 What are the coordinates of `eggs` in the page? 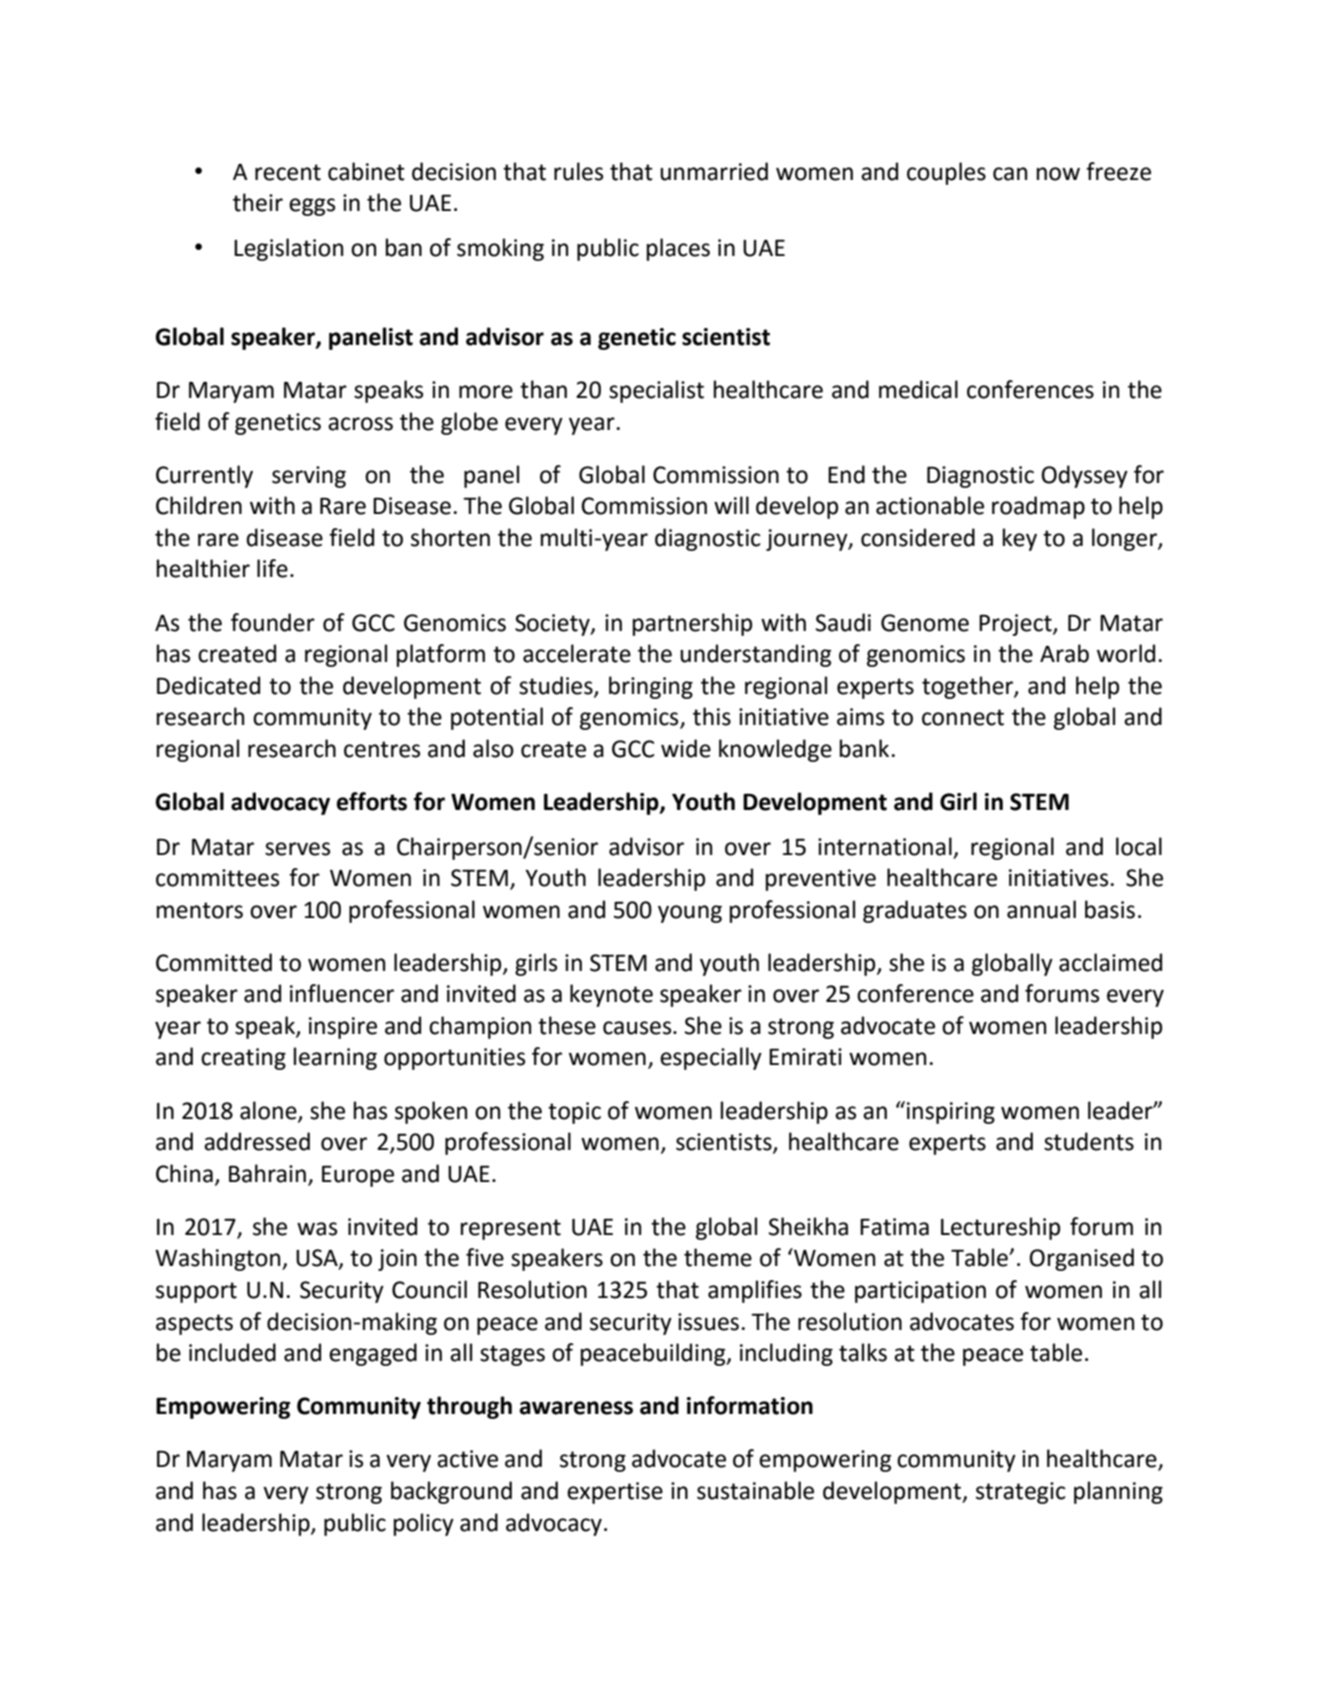 It's located at (312, 207).
